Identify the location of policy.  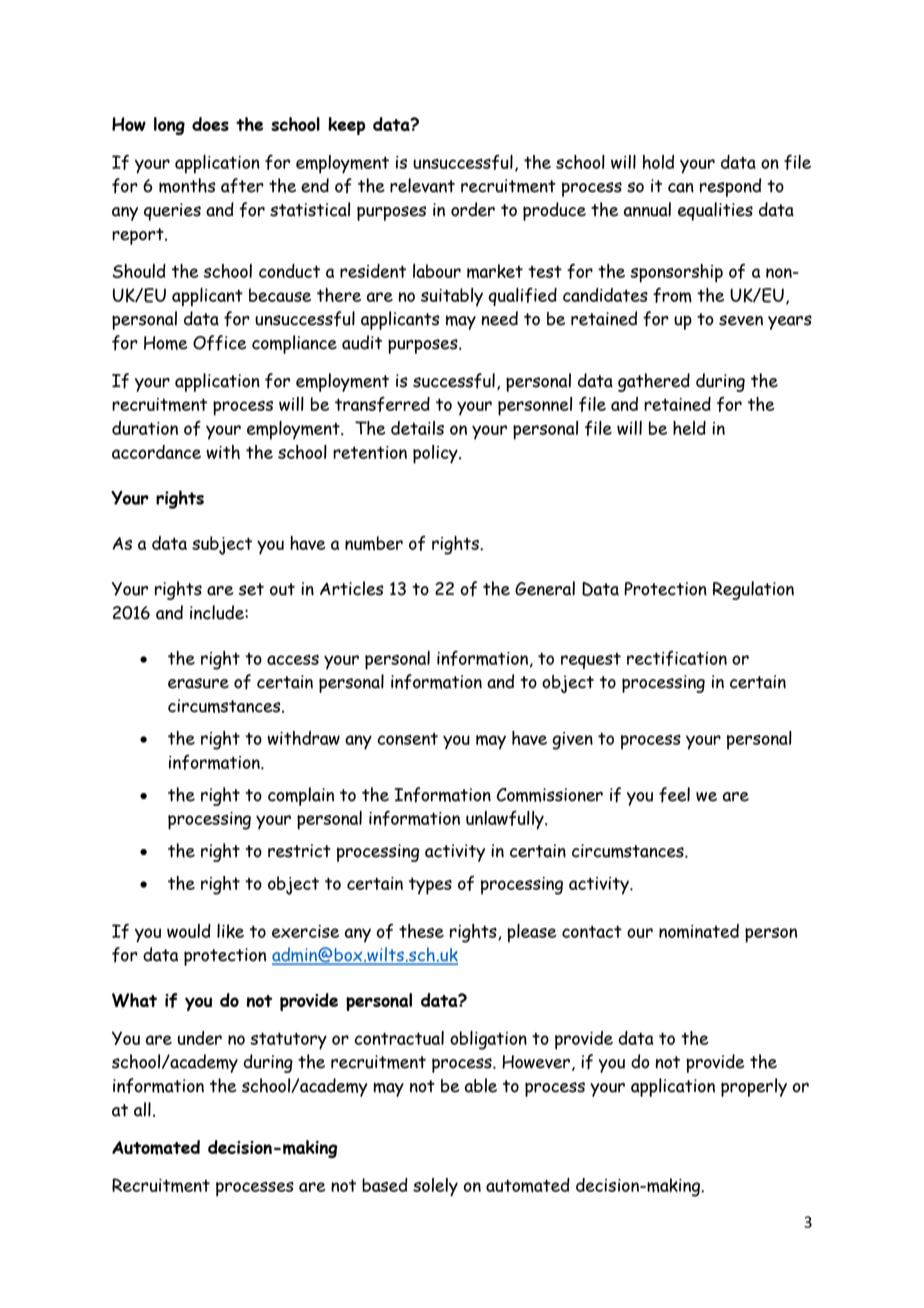
(436, 454).
